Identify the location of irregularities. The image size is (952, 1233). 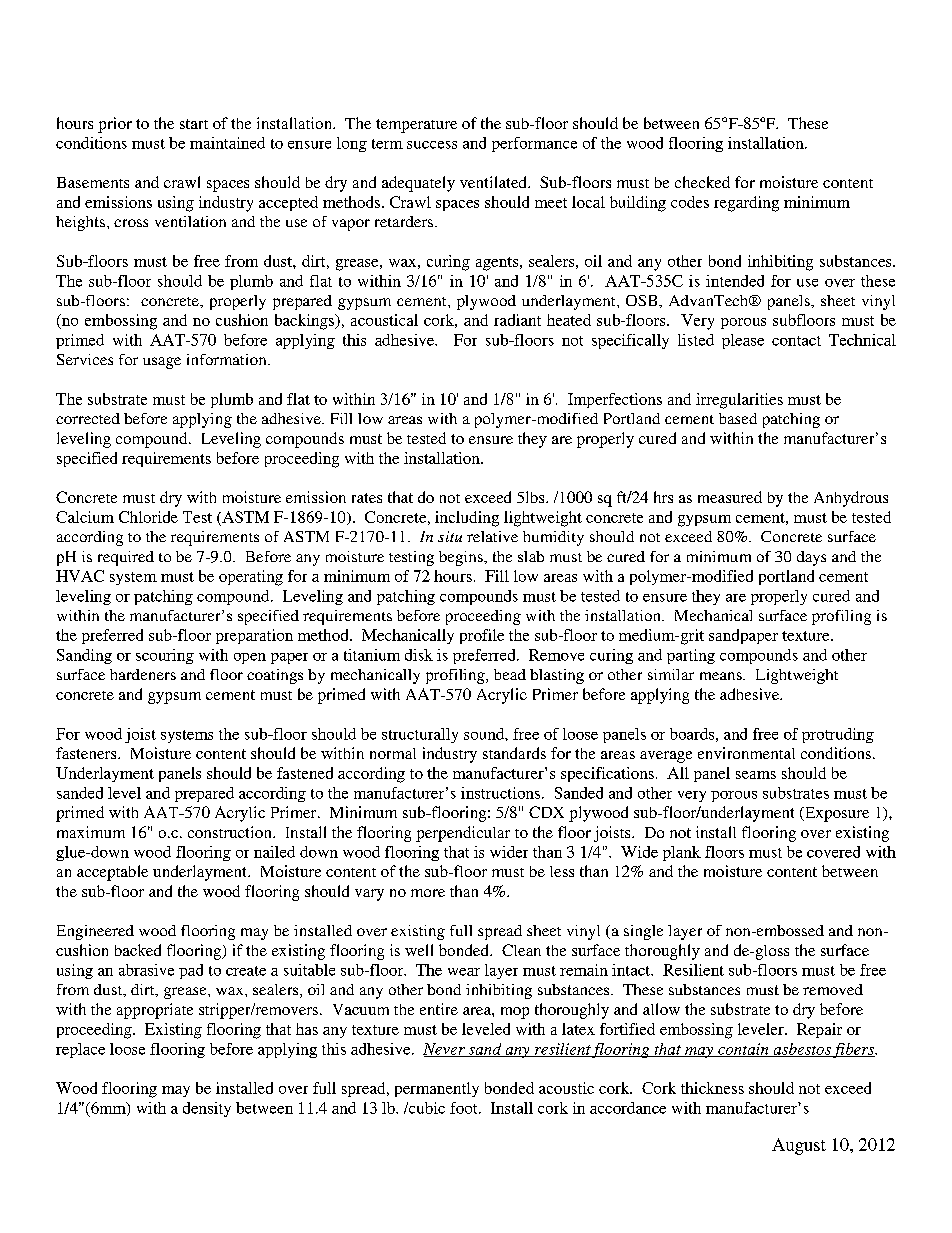
(739, 401).
